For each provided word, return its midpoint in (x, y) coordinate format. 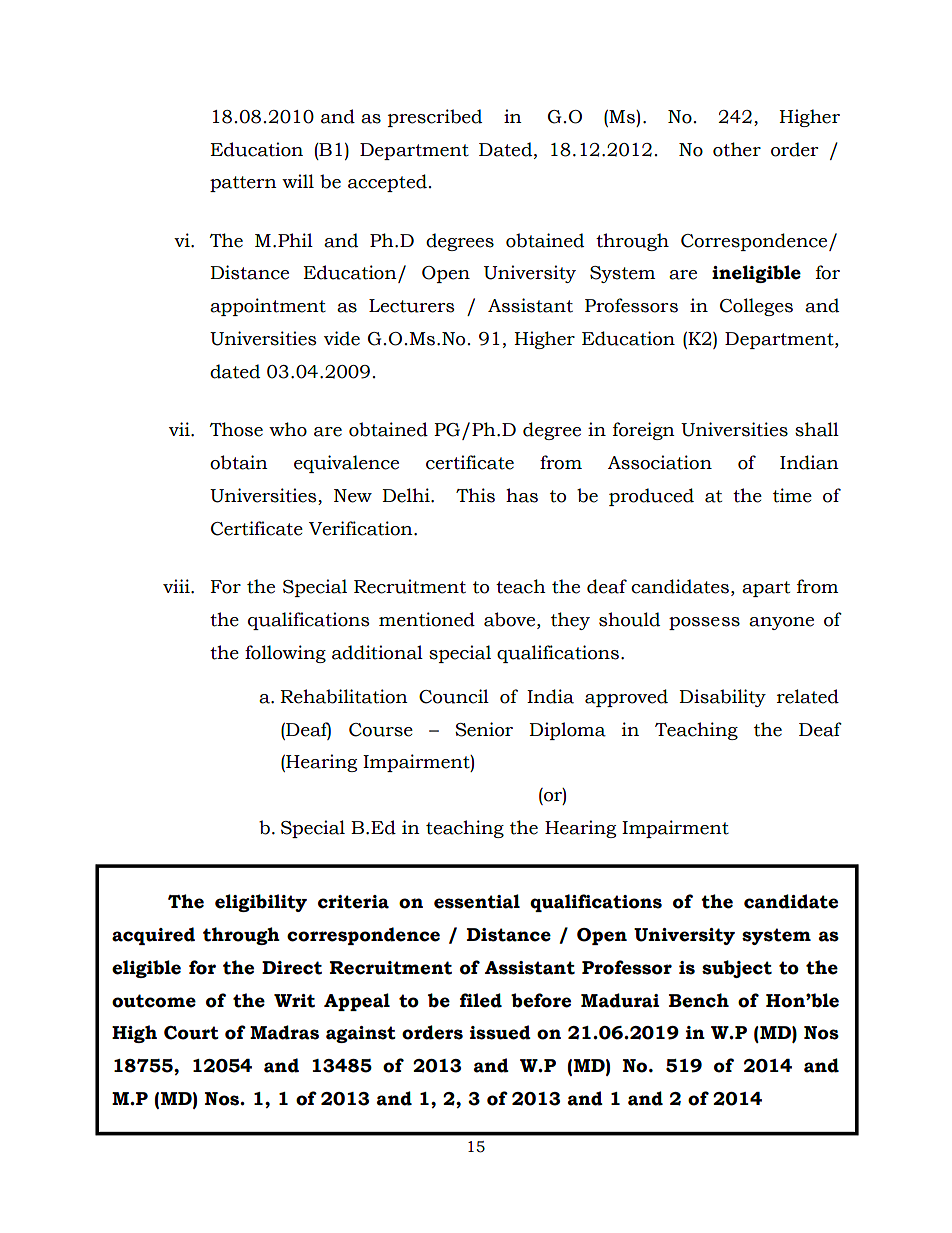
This (475, 495)
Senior (484, 729)
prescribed (435, 118)
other (737, 149)
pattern (243, 184)
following (285, 654)
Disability (722, 698)
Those (236, 429)
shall (817, 429)
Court (191, 1033)
